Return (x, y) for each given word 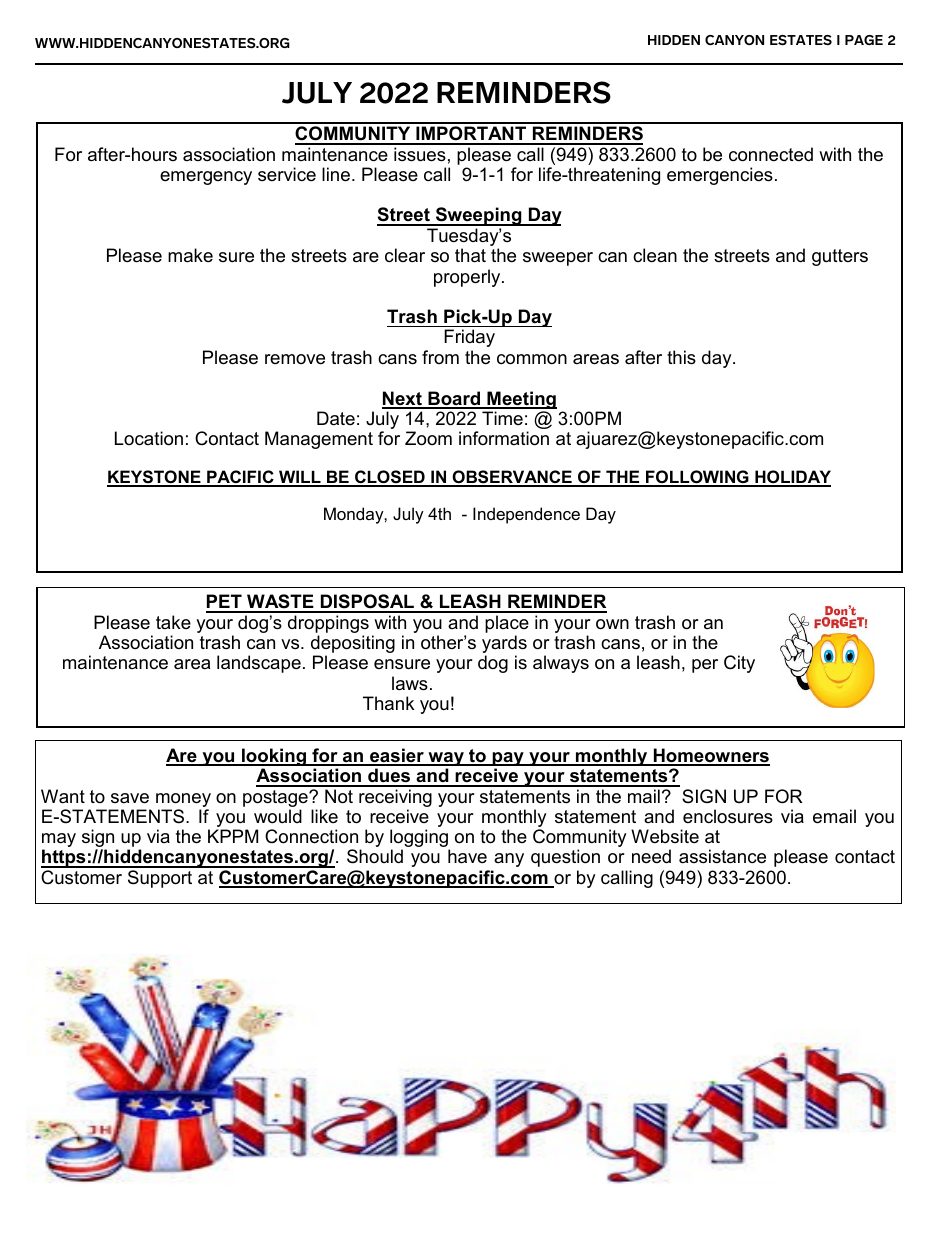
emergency (206, 178)
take (173, 622)
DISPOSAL (367, 603)
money (183, 800)
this (681, 357)
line (336, 174)
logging (420, 839)
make (190, 255)
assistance (722, 856)
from (440, 357)
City (739, 664)
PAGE (864, 40)
